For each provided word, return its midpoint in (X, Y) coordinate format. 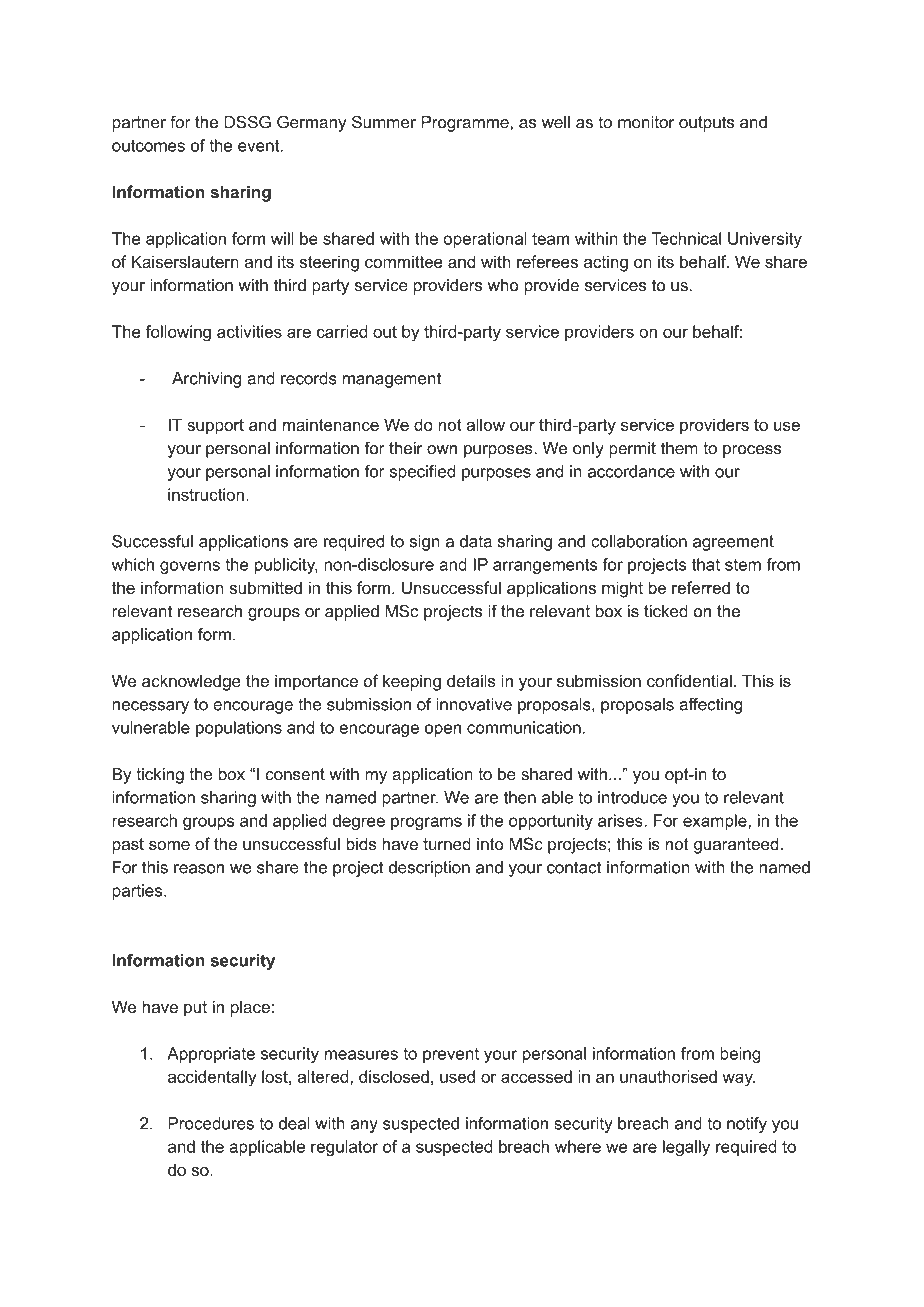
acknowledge (191, 682)
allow (485, 424)
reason (199, 869)
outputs (706, 124)
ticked (666, 611)
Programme (465, 124)
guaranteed (736, 845)
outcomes (148, 146)
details (471, 680)
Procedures (211, 1123)
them (679, 448)
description (429, 869)
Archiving (206, 380)
